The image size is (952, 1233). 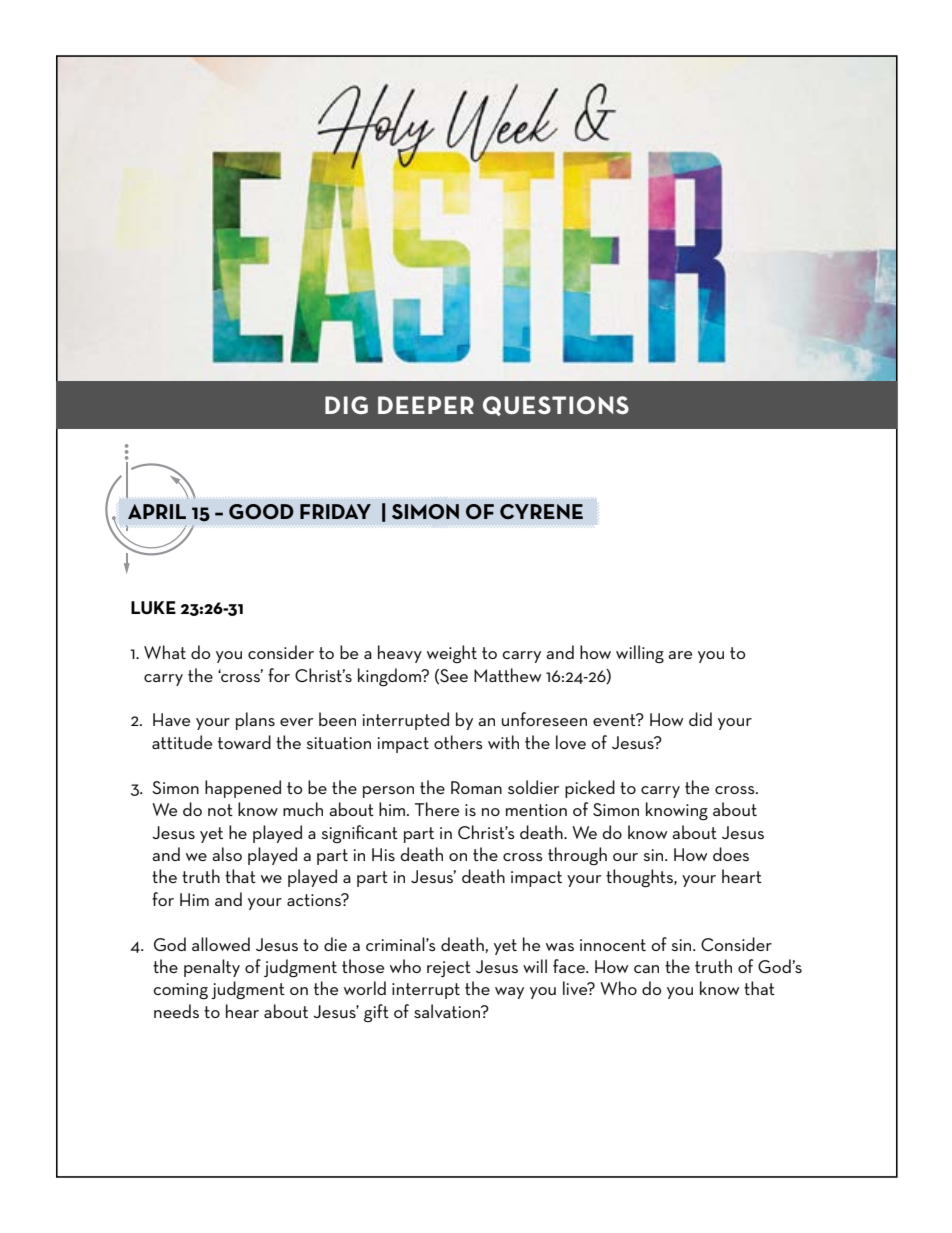 I want to click on are, so click(x=680, y=655).
